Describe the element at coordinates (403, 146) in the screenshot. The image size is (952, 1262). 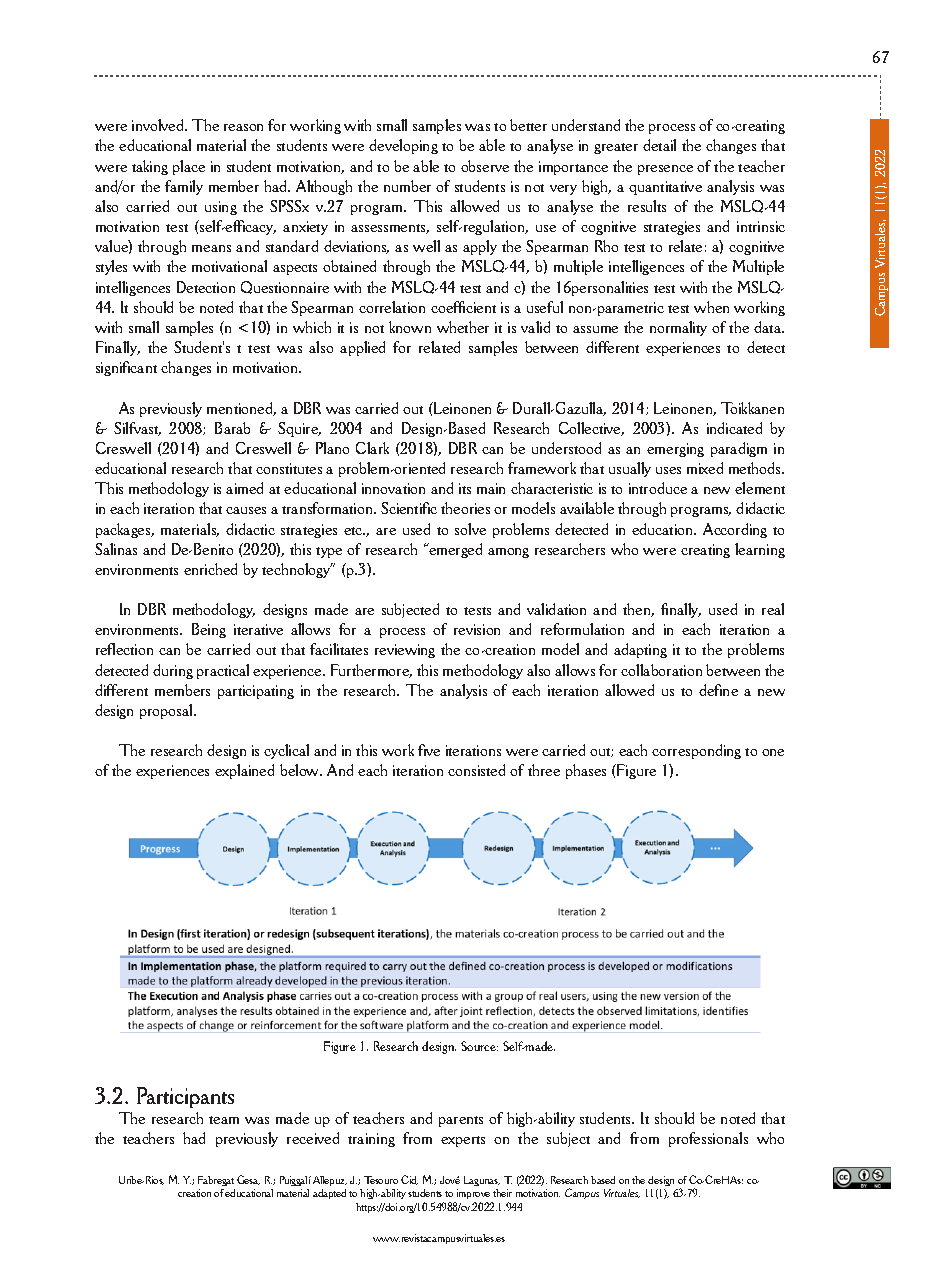
I see `developing` at that location.
